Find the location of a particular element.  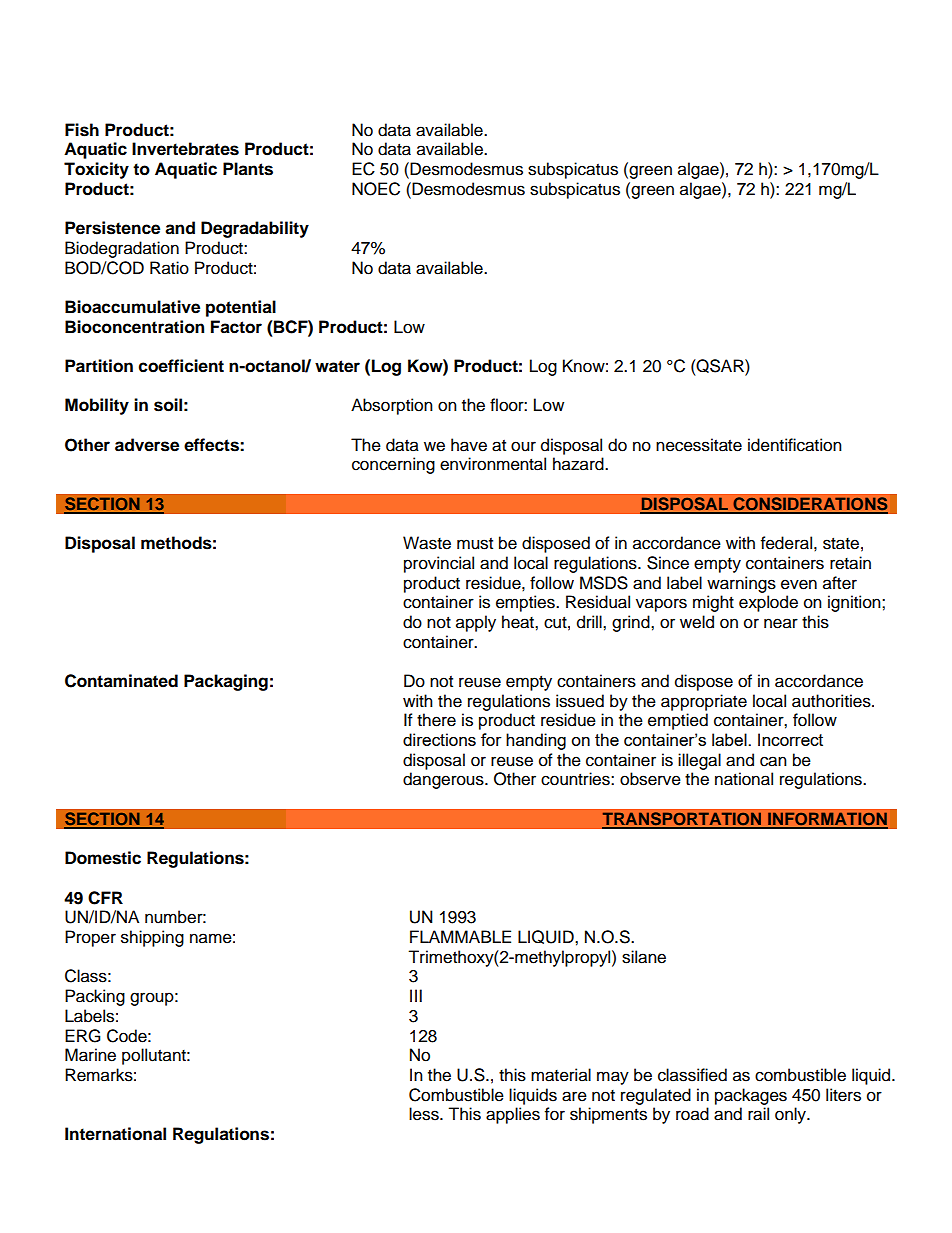

necessitate is located at coordinates (699, 445).
